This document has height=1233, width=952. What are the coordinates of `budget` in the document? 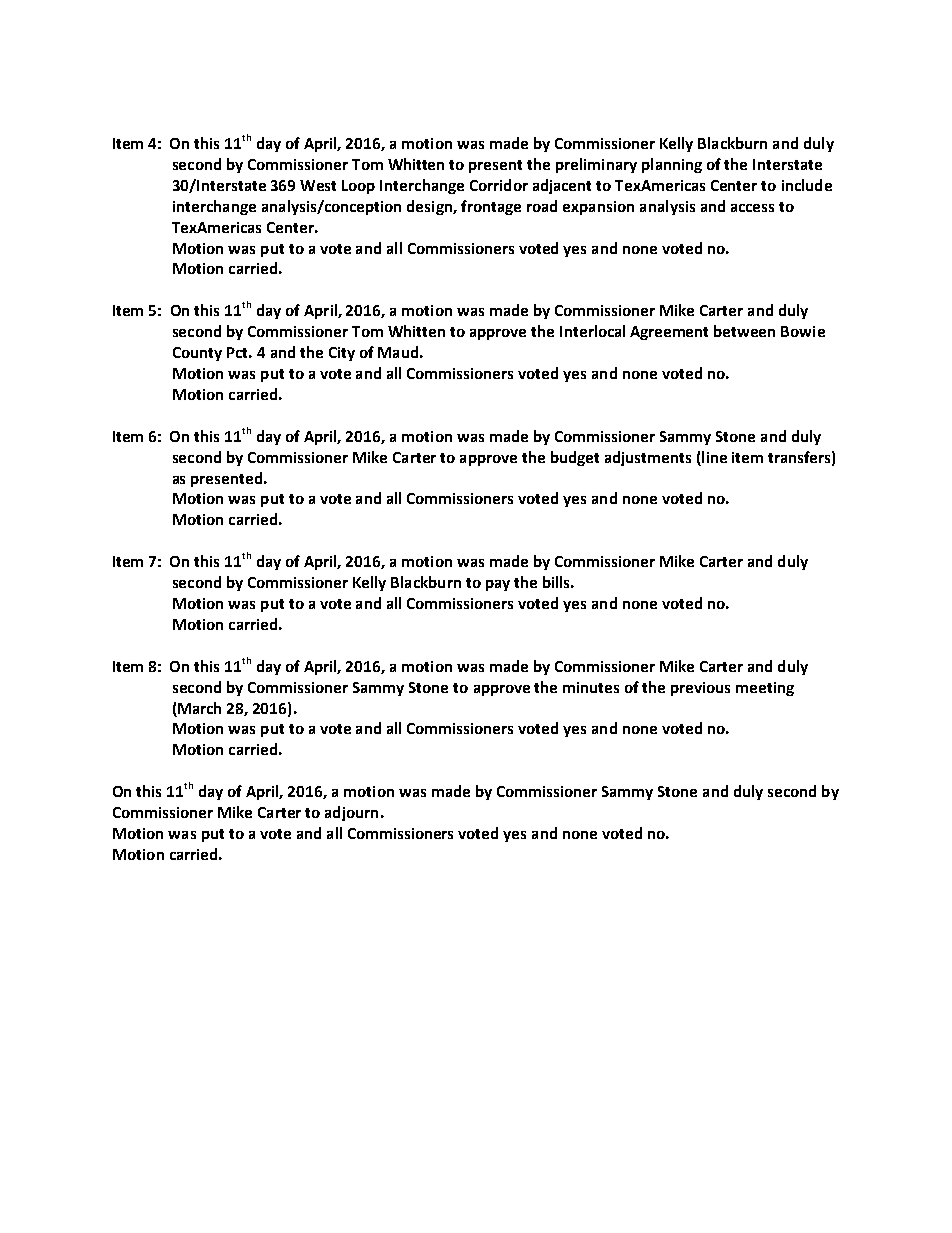 It's located at (575, 458).
